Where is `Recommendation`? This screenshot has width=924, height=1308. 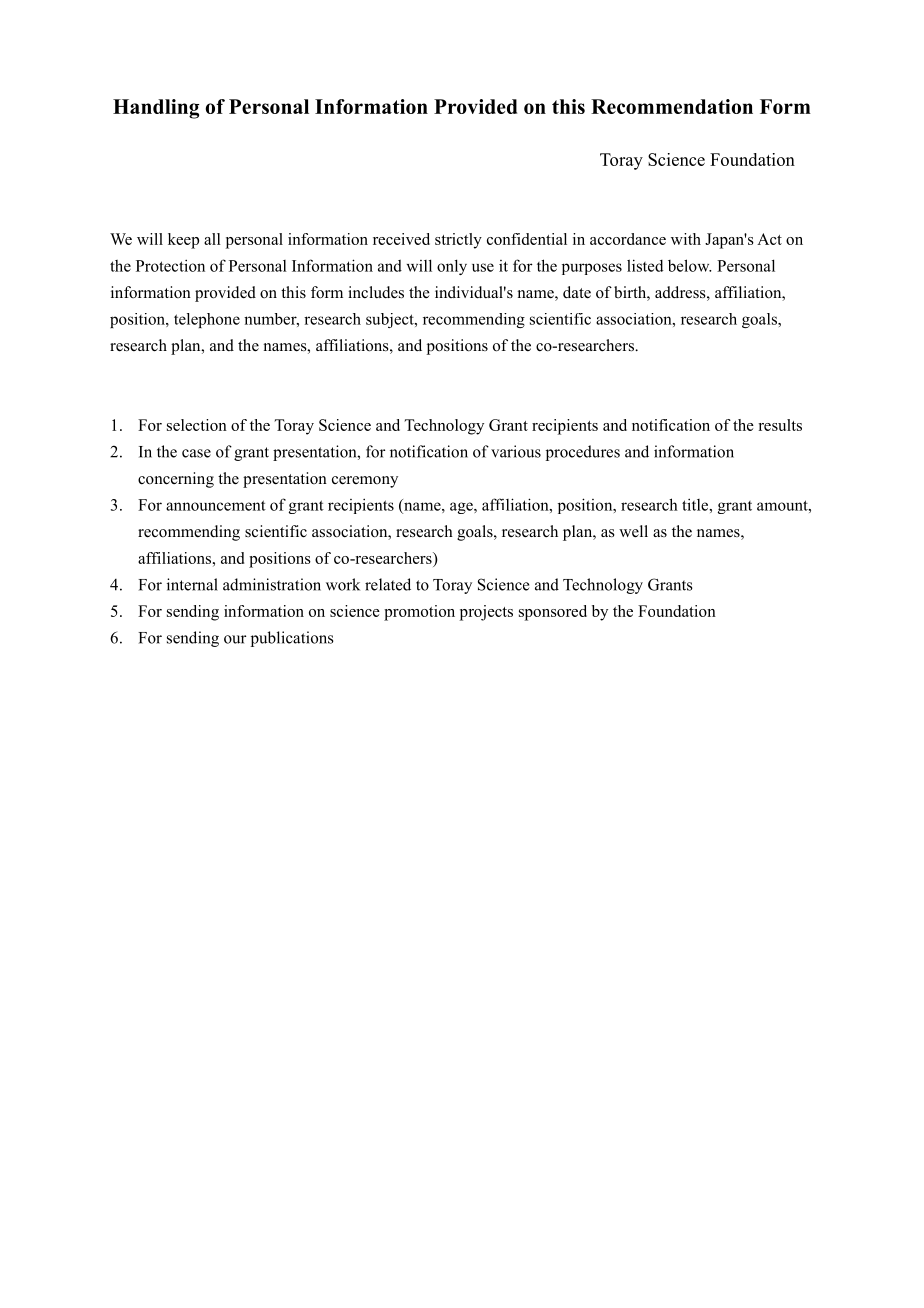 Recommendation is located at coordinates (672, 106).
